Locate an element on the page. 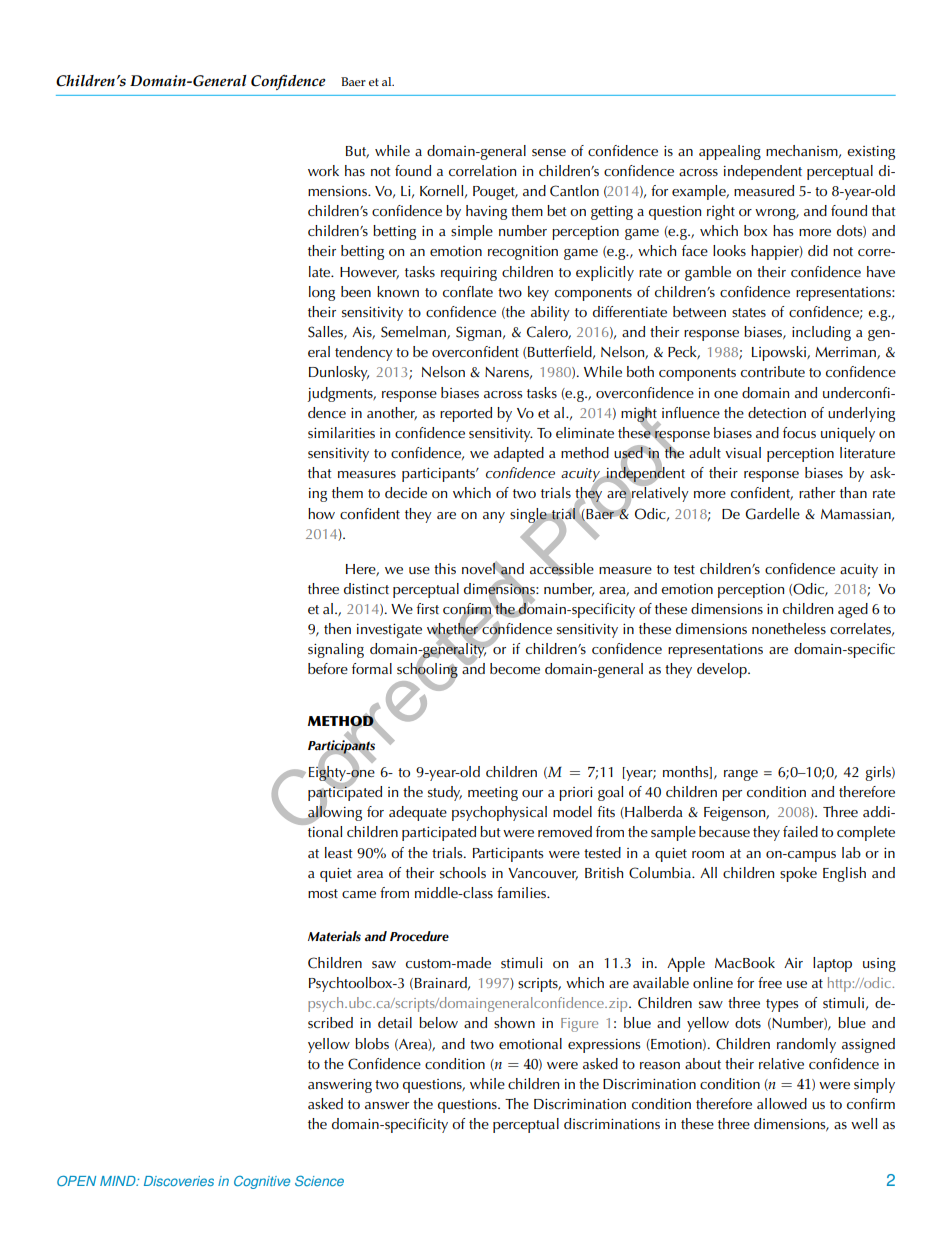 The height and width of the image is (1233, 952). having is located at coordinates (486, 212).
